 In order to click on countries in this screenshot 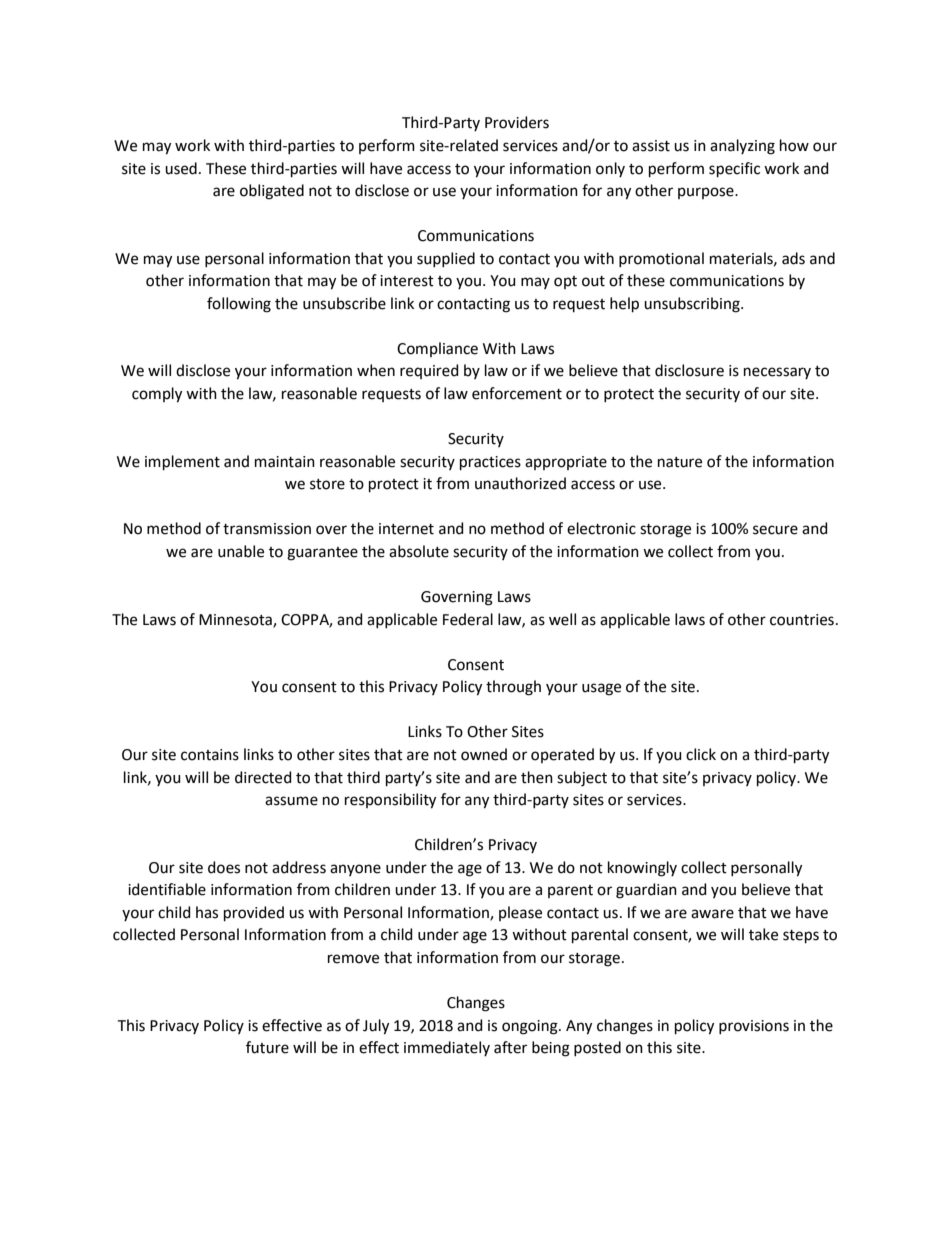, I will do `click(802, 620)`.
